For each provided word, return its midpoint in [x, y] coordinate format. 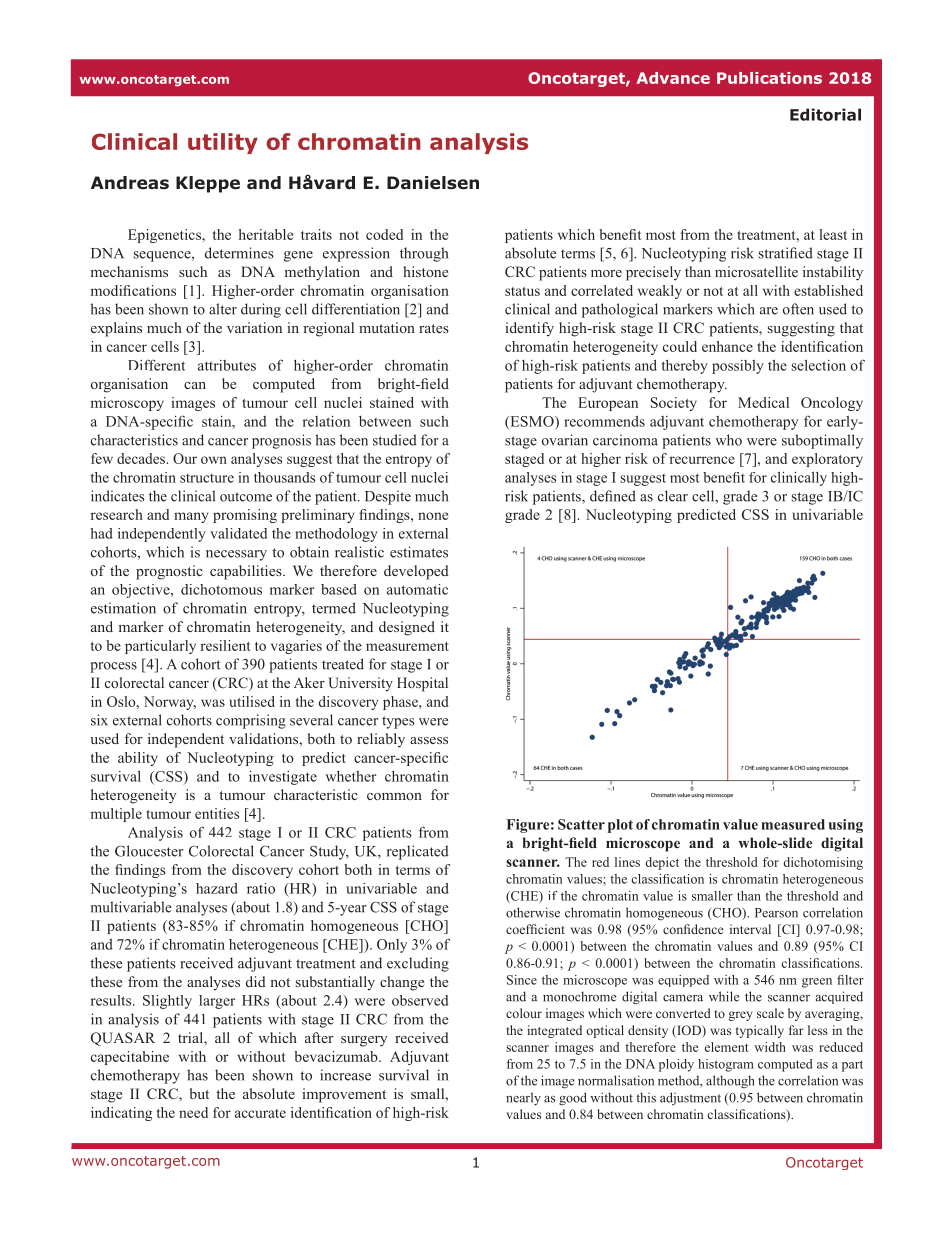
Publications [769, 78]
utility [223, 143]
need [193, 1112]
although [730, 1082]
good [573, 1099]
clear [673, 496]
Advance [673, 78]
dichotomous [221, 589]
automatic [417, 589]
